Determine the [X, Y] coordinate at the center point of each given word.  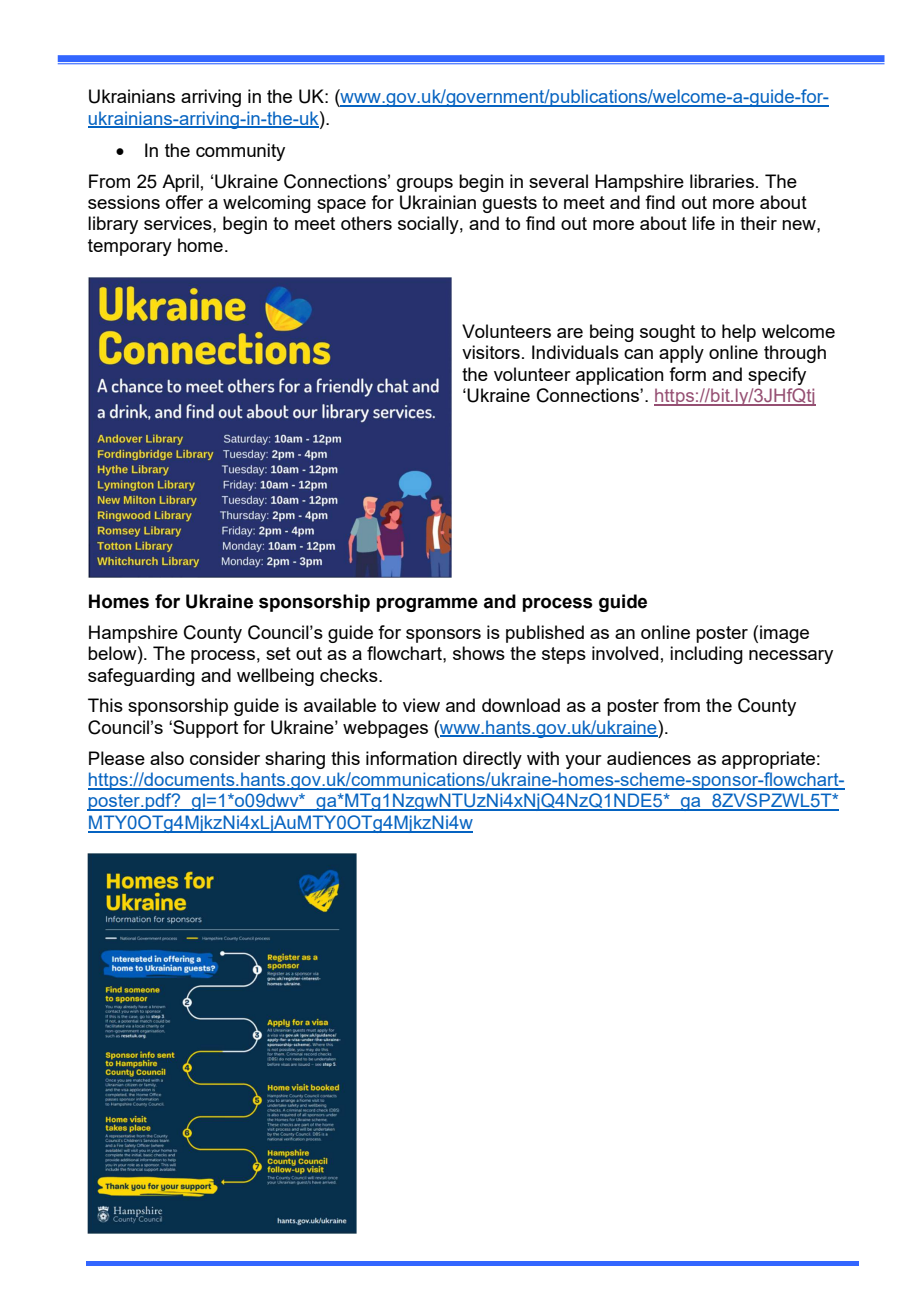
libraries [722, 181]
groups [425, 185]
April [180, 183]
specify [777, 376]
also [167, 758]
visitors [491, 352]
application [620, 376]
